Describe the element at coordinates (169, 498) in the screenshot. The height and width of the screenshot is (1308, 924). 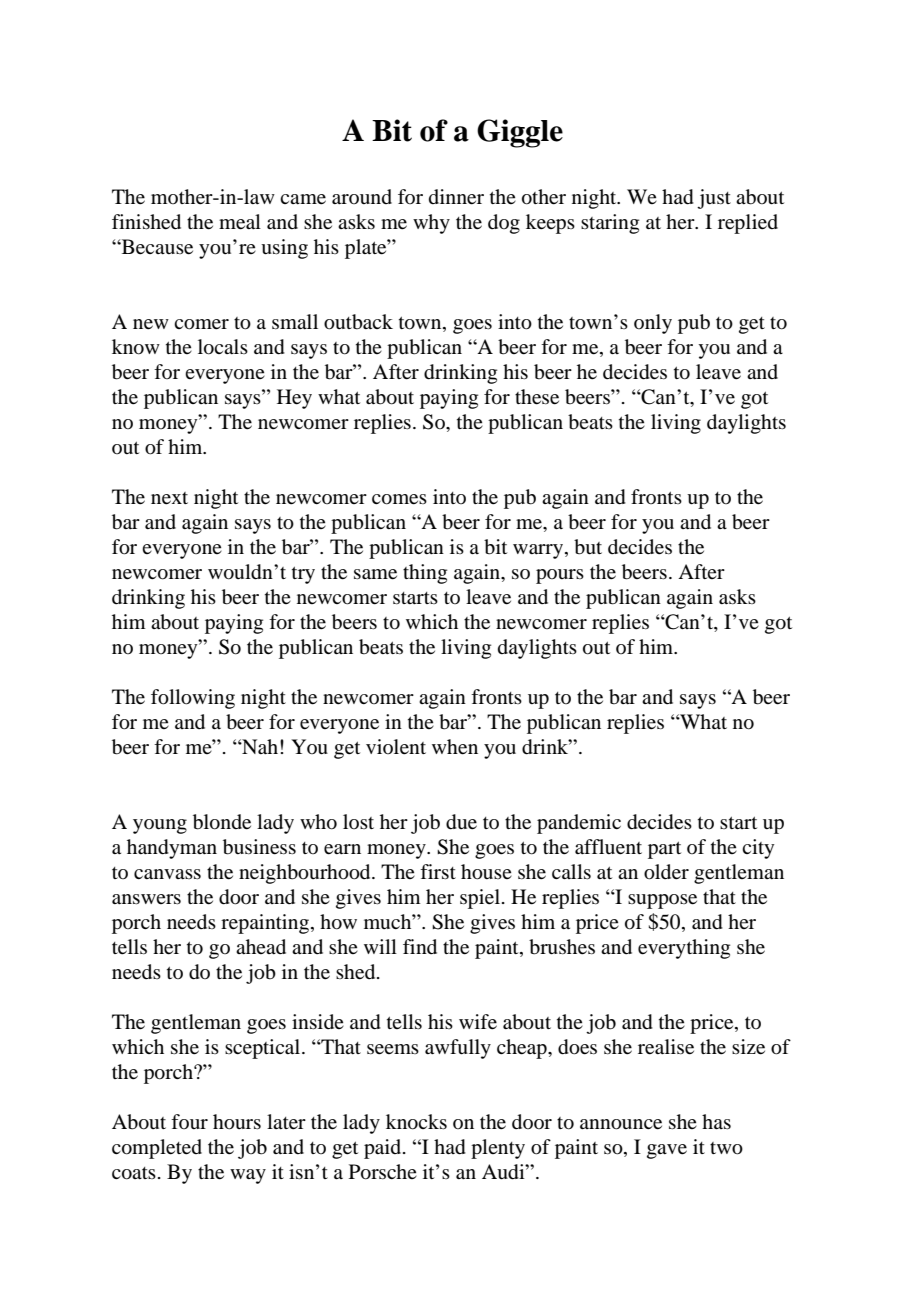
I see `next` at that location.
